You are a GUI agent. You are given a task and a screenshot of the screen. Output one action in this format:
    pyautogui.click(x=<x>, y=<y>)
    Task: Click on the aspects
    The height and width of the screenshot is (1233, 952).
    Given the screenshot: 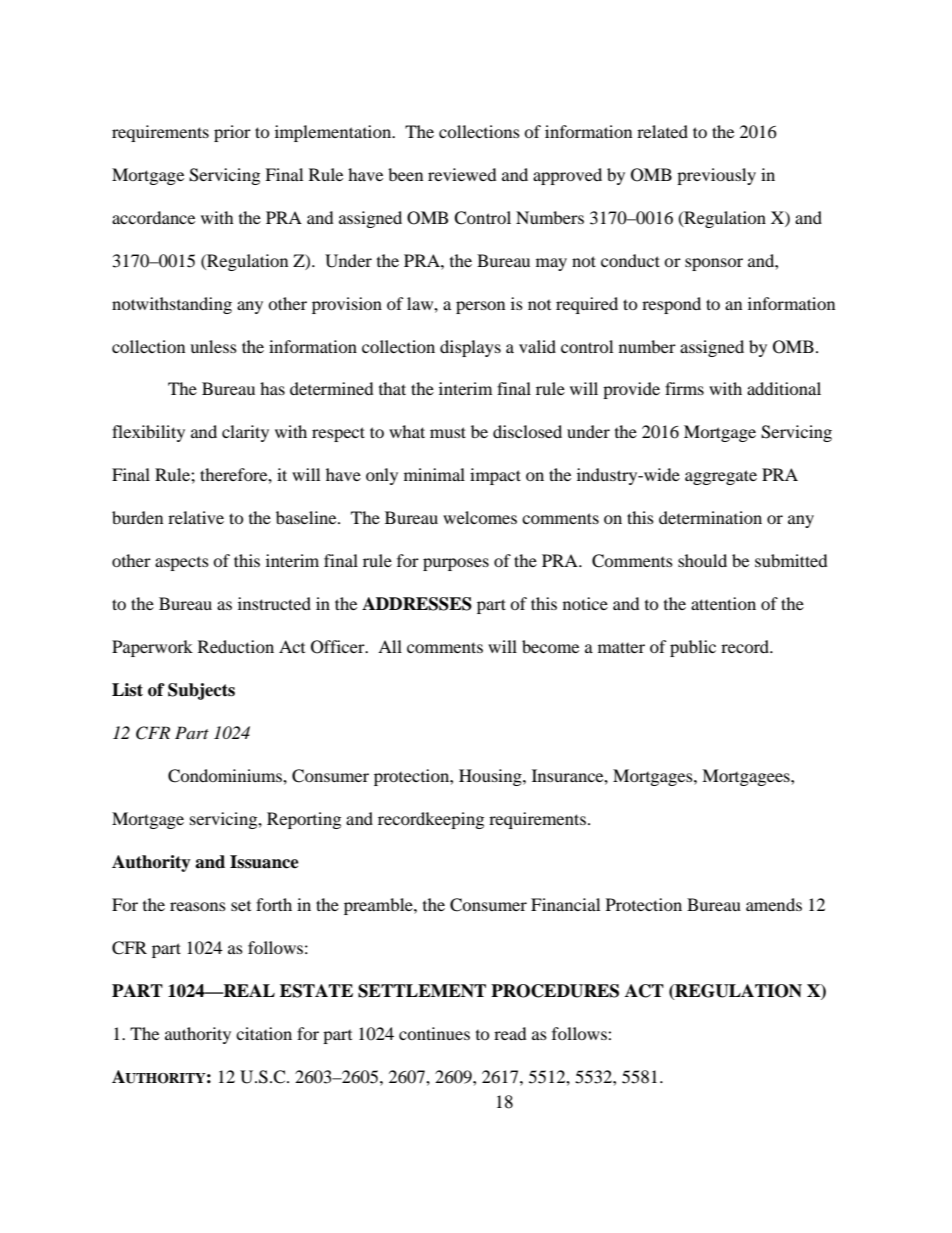 What is the action you would take?
    pyautogui.click(x=182, y=564)
